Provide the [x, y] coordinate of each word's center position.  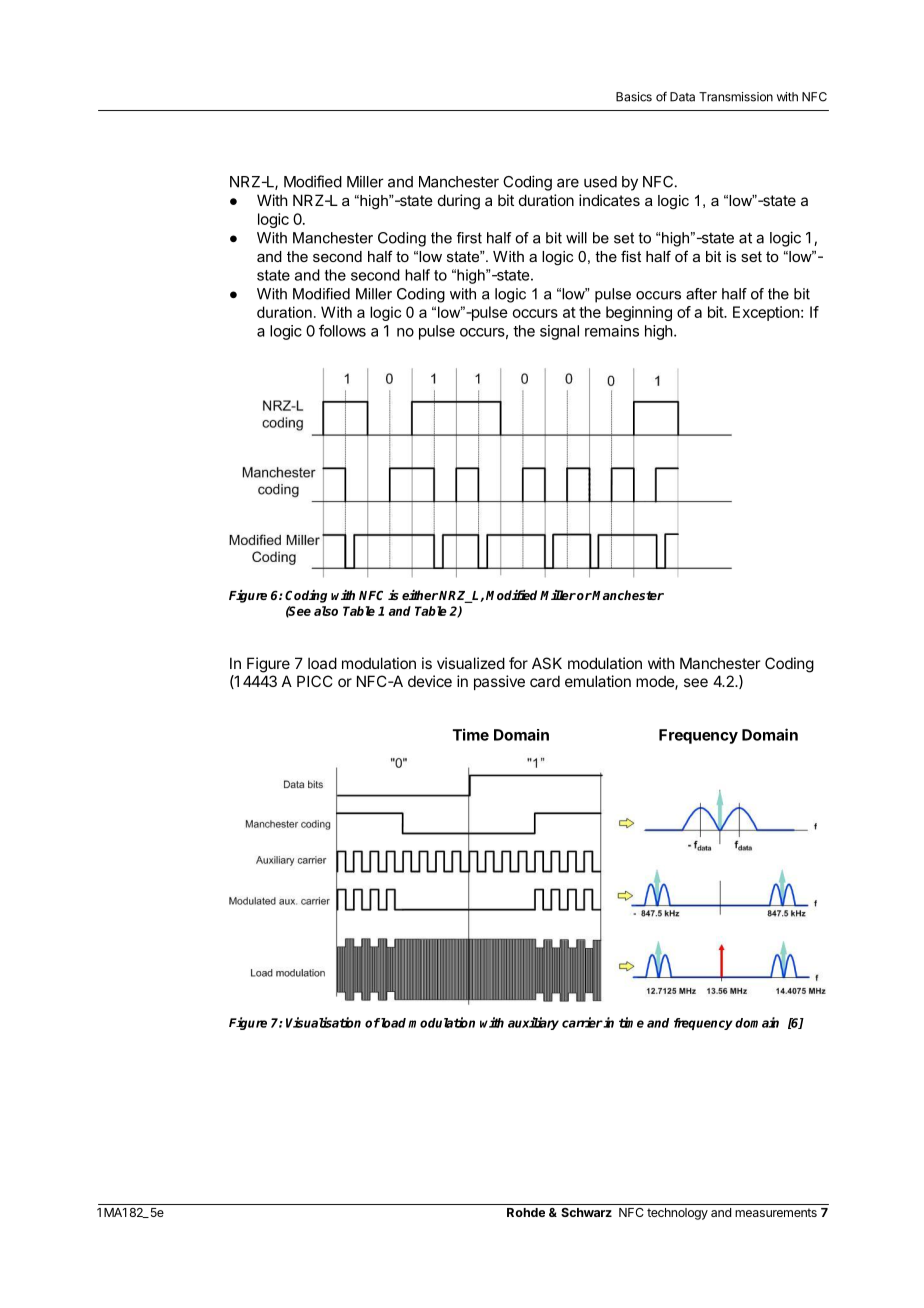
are [568, 183]
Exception [766, 313]
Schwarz [586, 1212]
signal [559, 332]
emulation [598, 681]
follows [342, 330]
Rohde [526, 1212]
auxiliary [533, 1023]
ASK [547, 663]
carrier [582, 1022]
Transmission [736, 97]
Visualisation [323, 1022]
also [326, 611]
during [459, 202]
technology [677, 1214]
